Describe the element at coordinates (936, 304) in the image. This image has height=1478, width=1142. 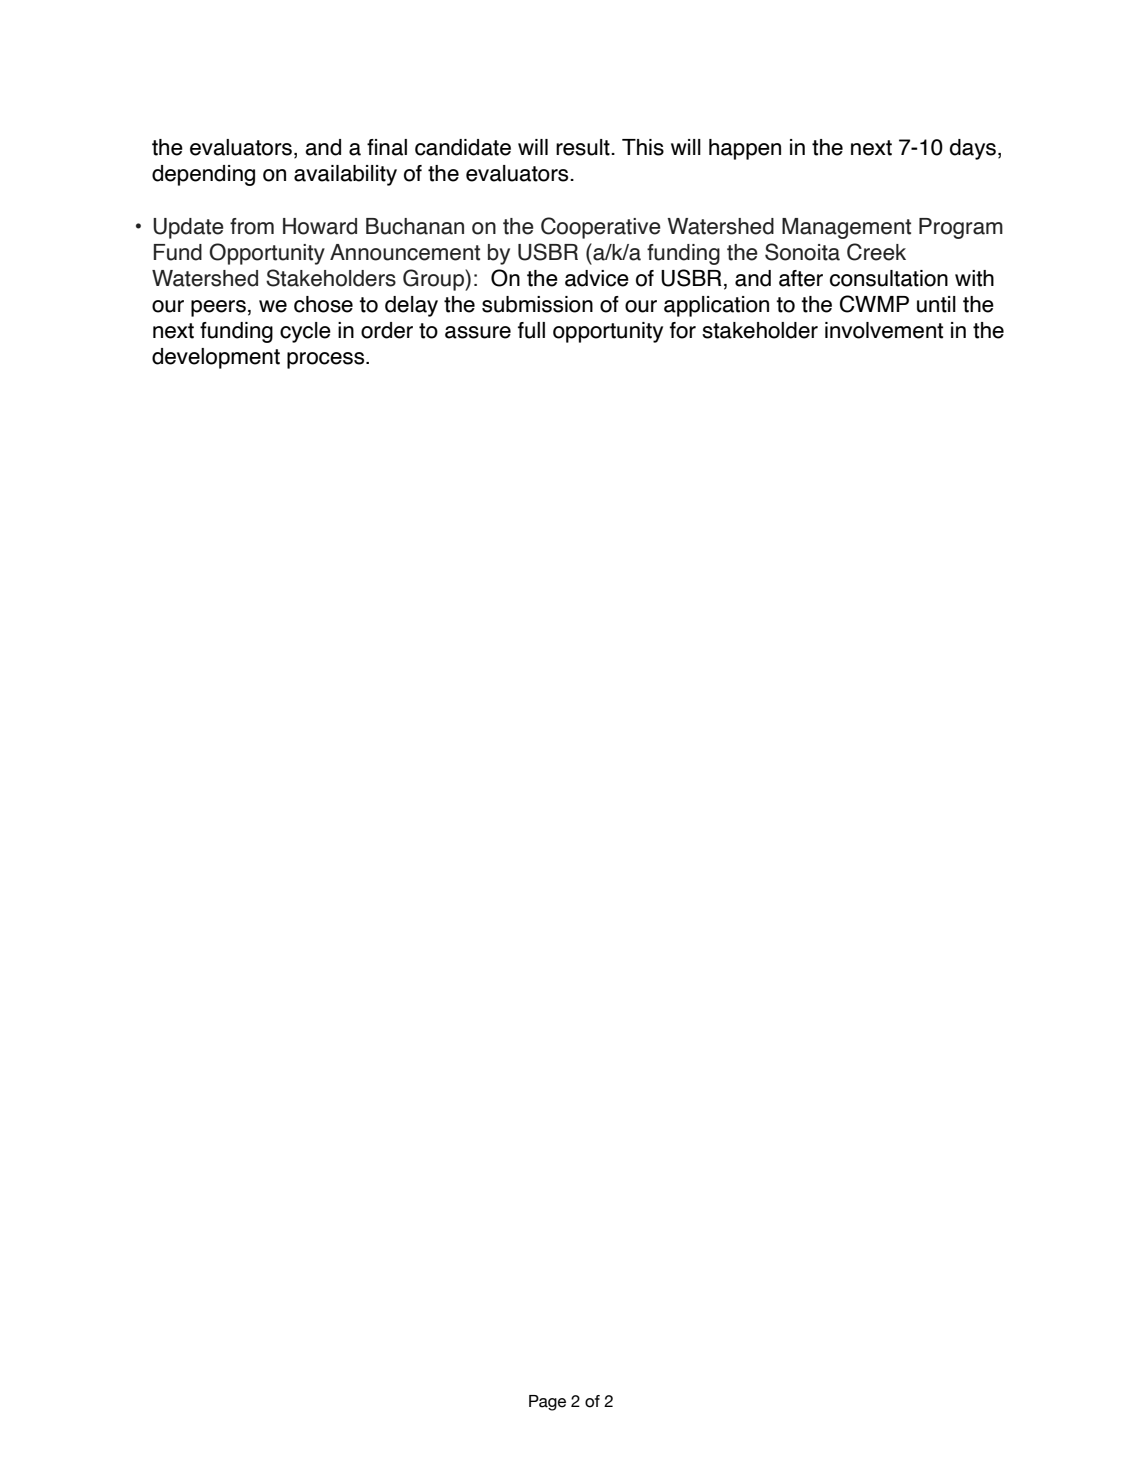
I see `until` at that location.
